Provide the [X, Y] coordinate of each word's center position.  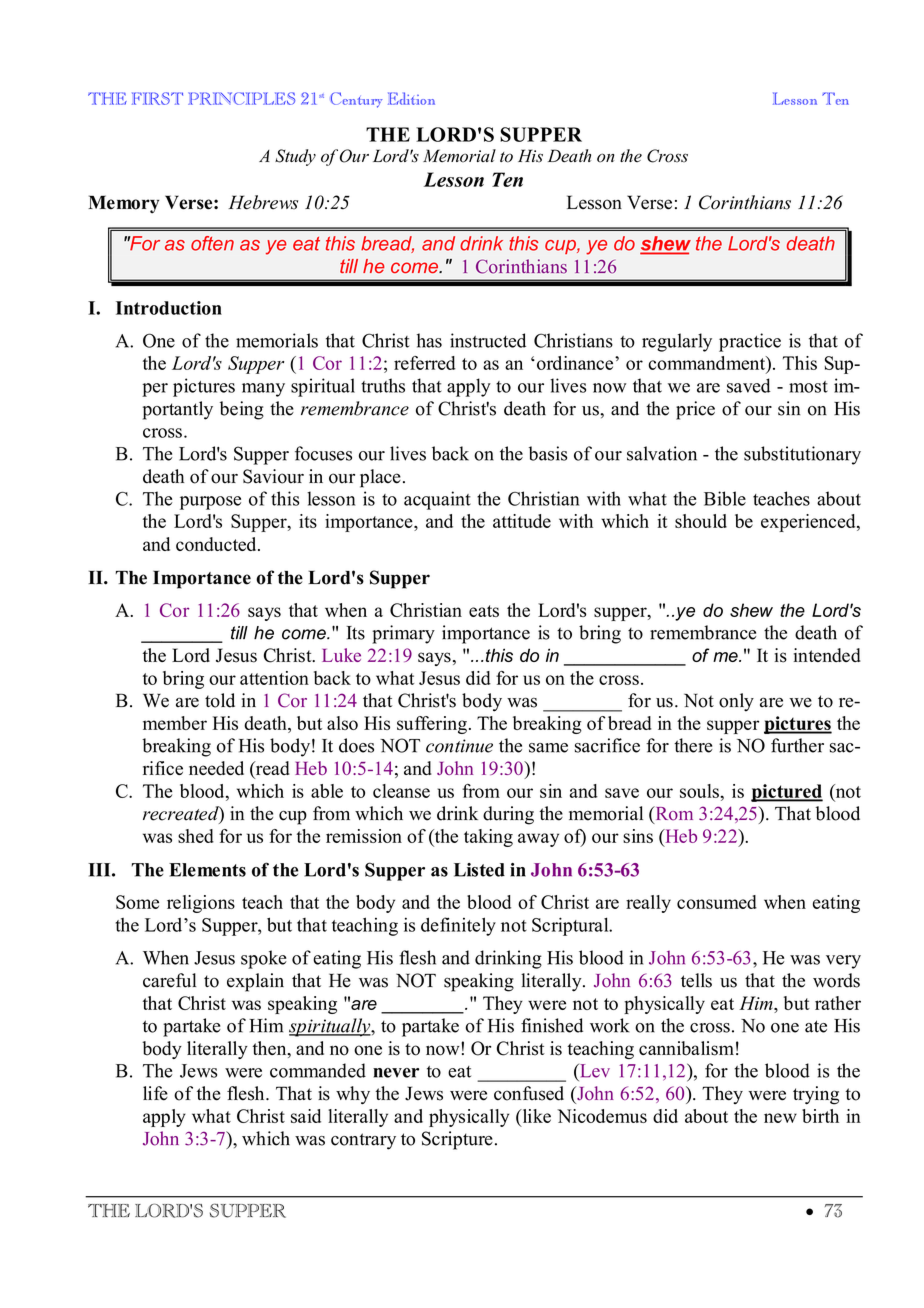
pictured [787, 793]
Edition [411, 98]
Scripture [457, 1140]
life [155, 1093]
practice [750, 342]
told [220, 700]
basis [548, 453]
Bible [725, 498]
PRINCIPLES [241, 98]
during [508, 815]
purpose [210, 503]
